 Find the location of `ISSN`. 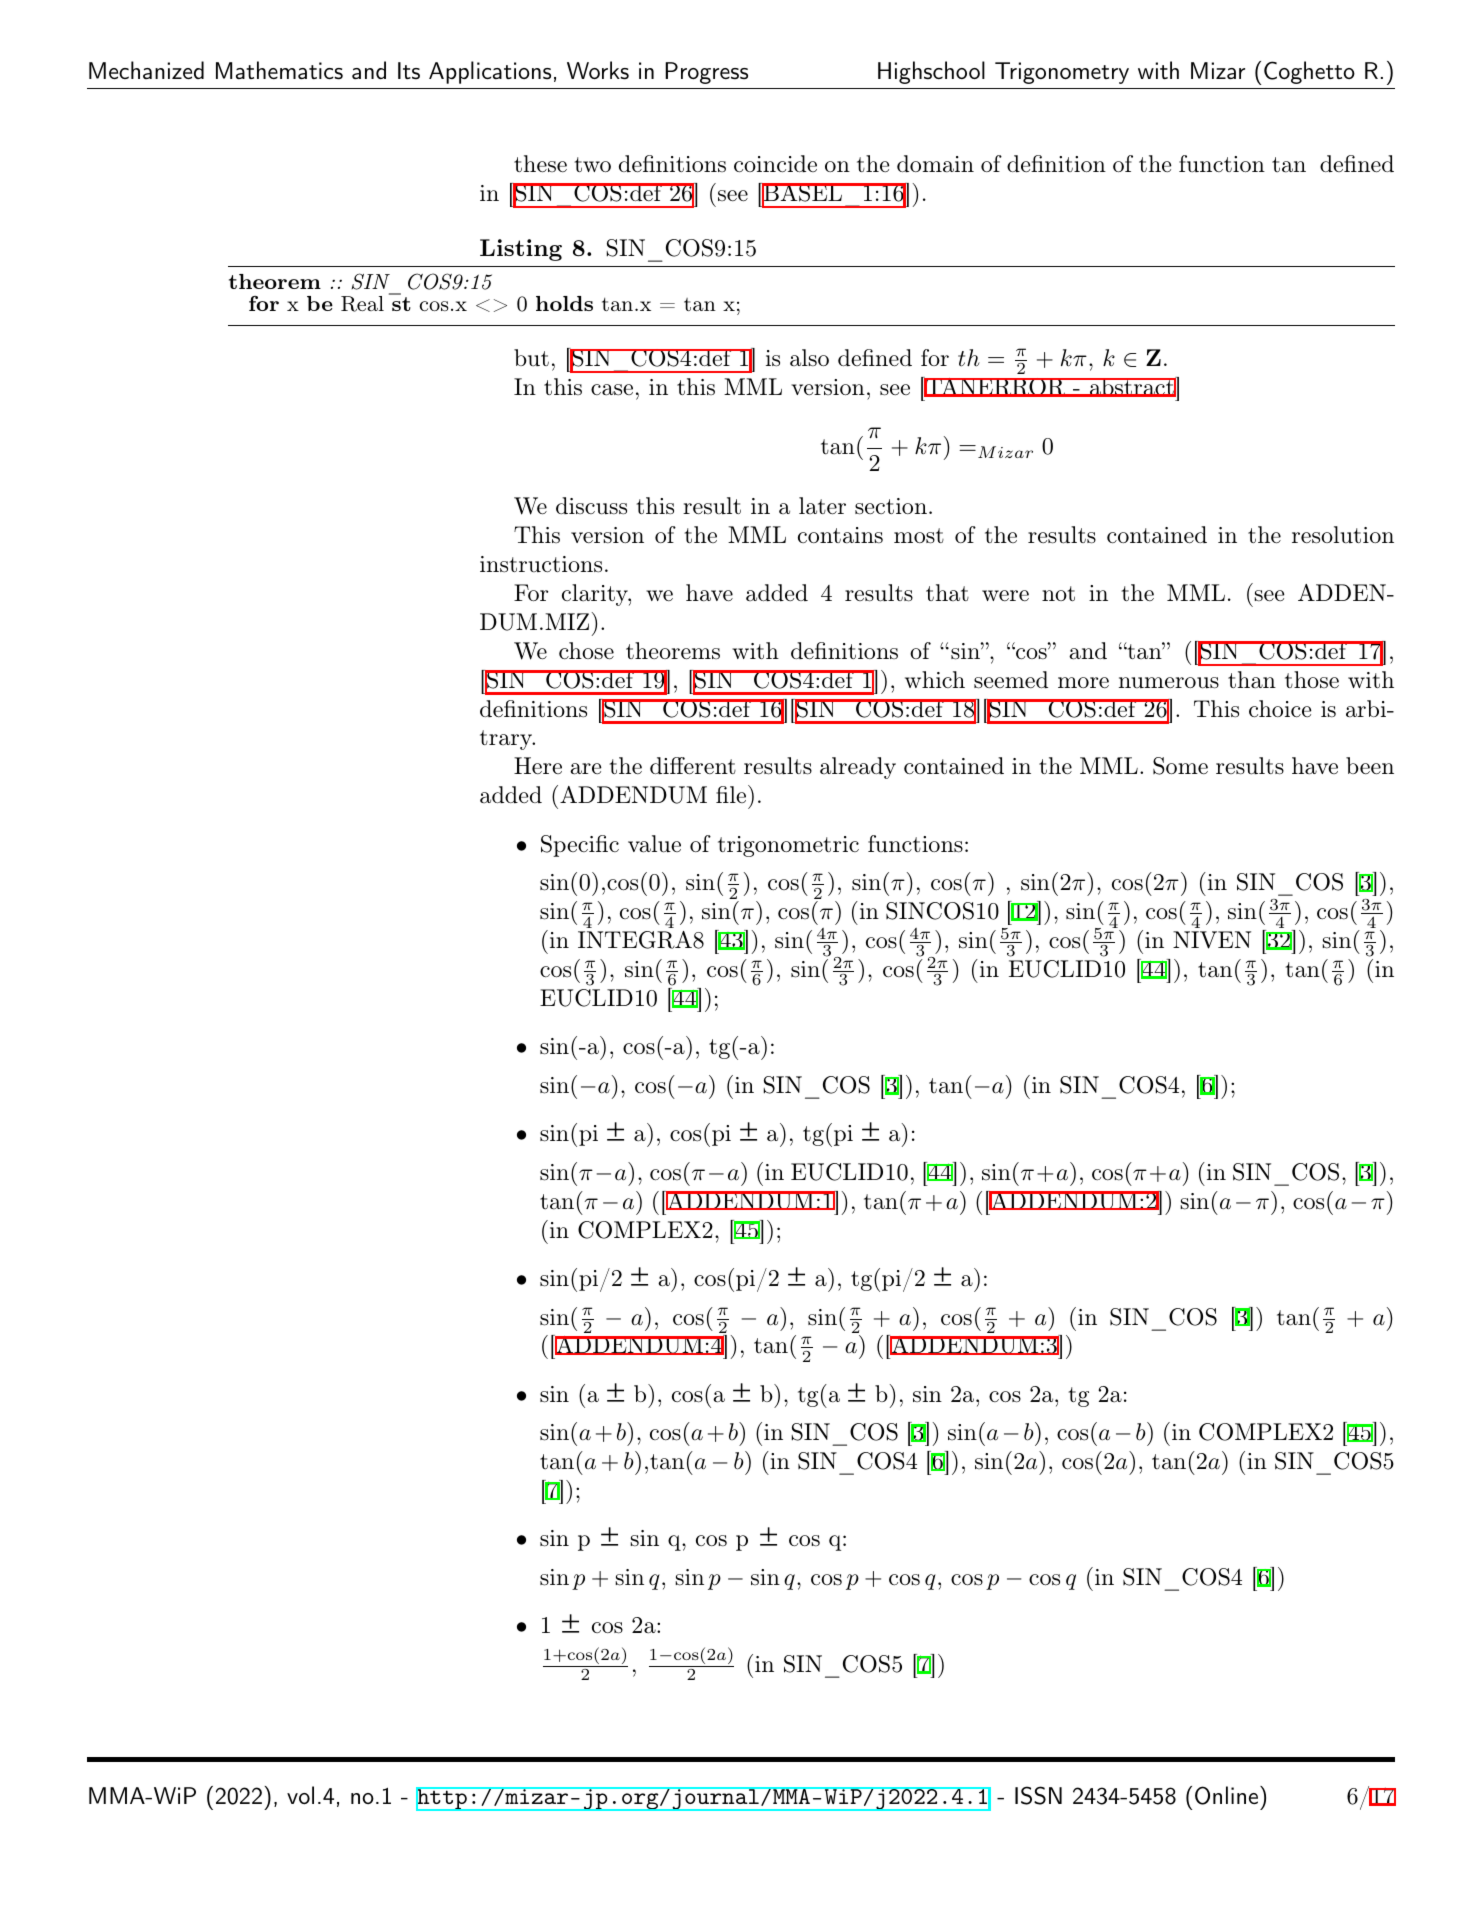

ISSN is located at coordinates (1038, 1795).
